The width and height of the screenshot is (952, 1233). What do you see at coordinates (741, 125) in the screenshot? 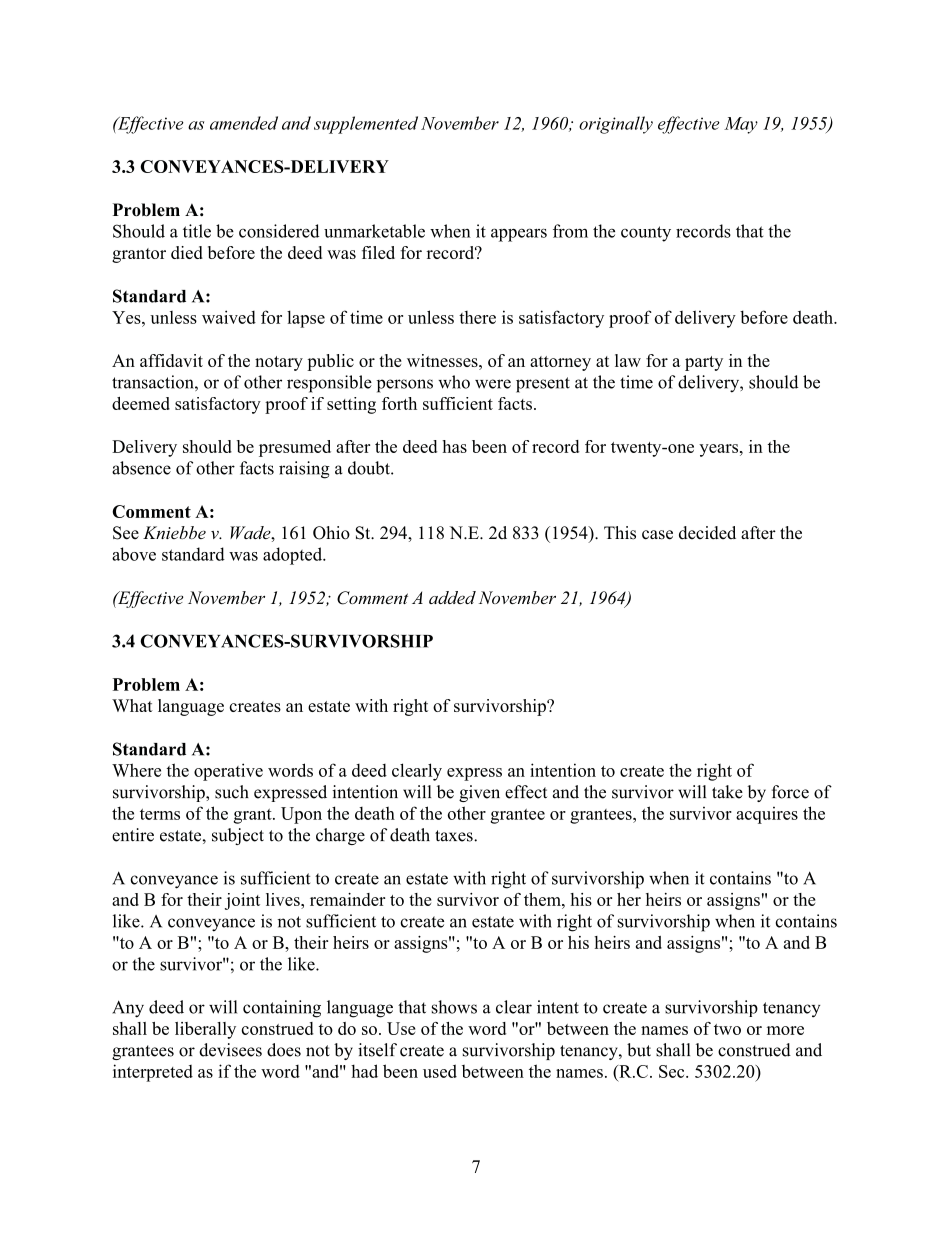
I see `May` at bounding box center [741, 125].
